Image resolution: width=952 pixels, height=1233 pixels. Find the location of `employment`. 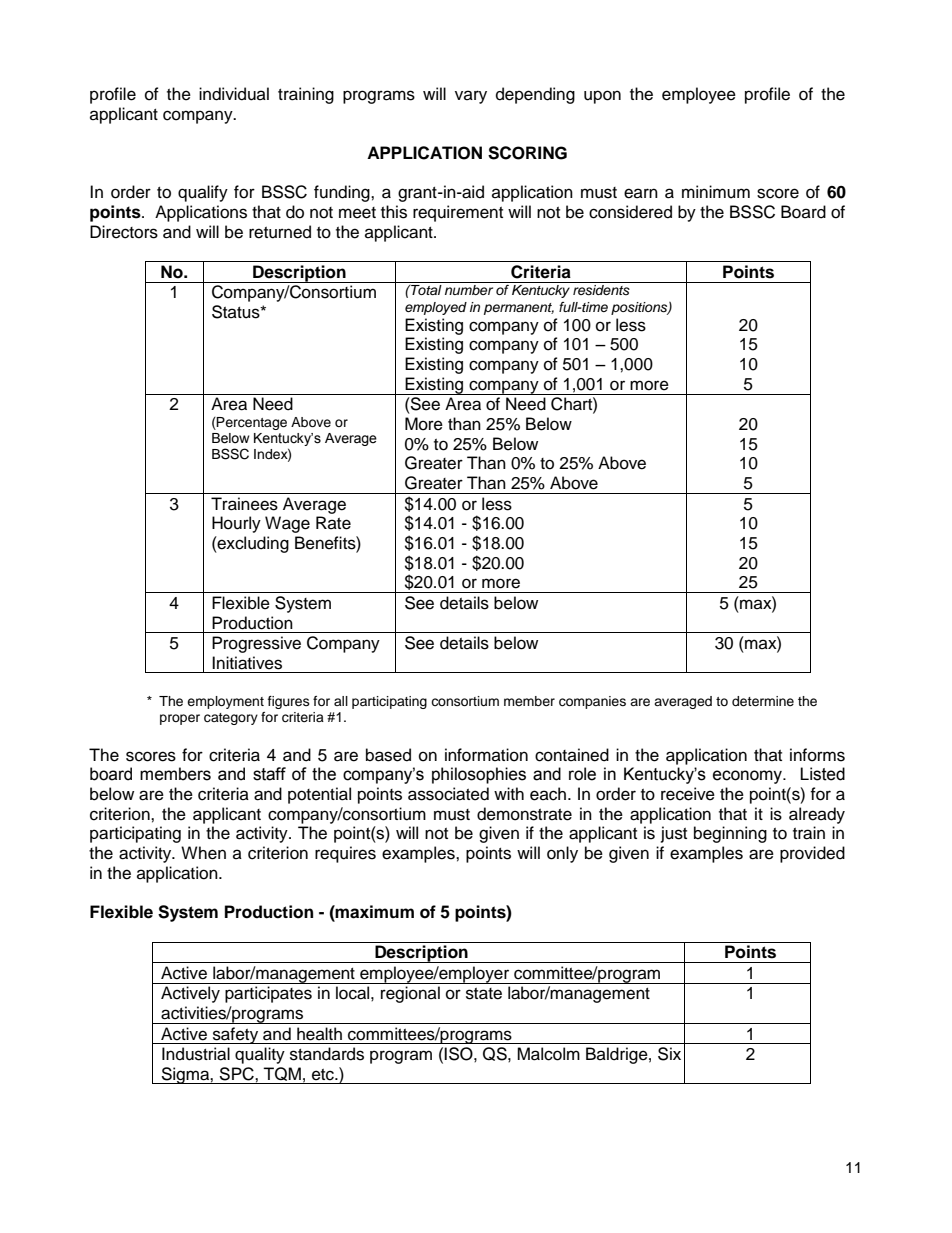

employment is located at coordinates (225, 702).
